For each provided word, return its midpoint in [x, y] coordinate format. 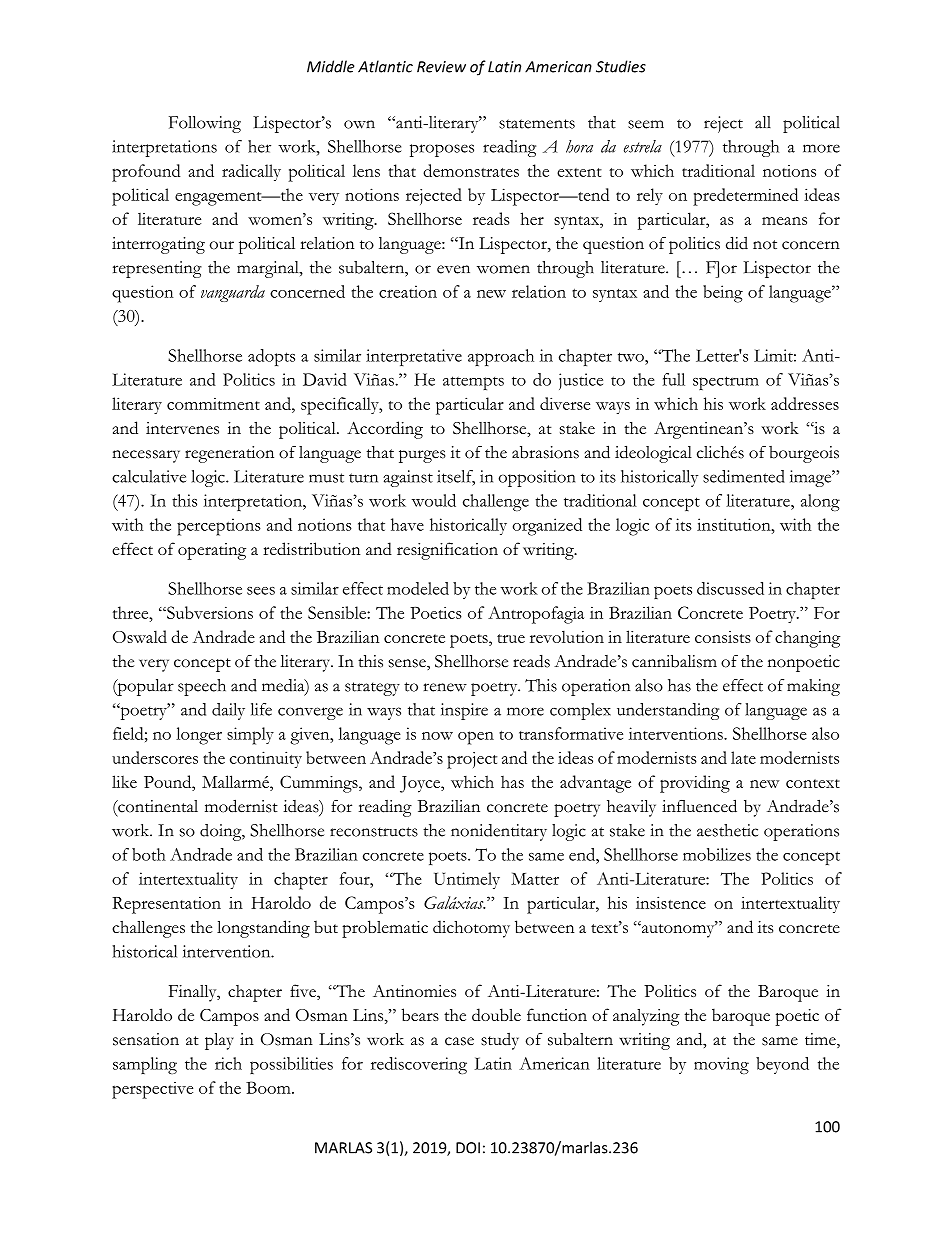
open [476, 738]
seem [646, 124]
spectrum [726, 383]
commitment [213, 404]
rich [228, 1063]
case [459, 1041]
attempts [473, 383]
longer [199, 736]
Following [205, 124]
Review [441, 67]
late [743, 757]
